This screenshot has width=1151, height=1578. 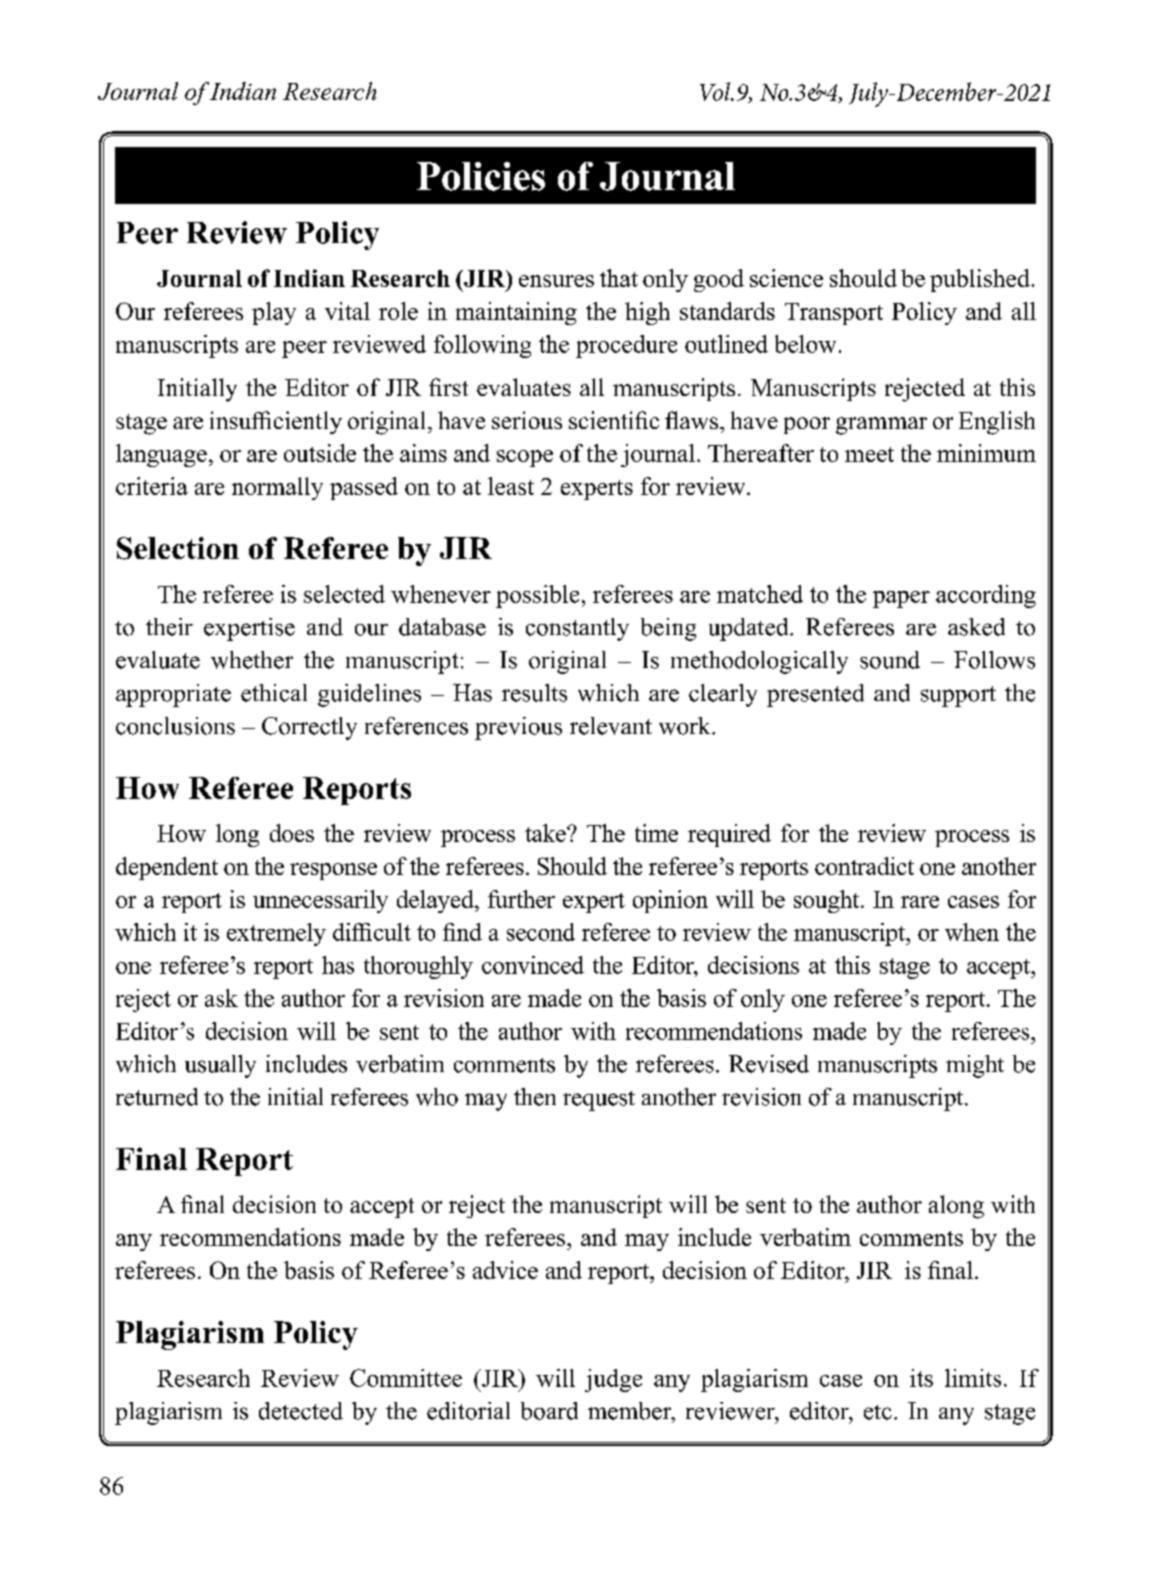 I want to click on meet, so click(x=869, y=454).
